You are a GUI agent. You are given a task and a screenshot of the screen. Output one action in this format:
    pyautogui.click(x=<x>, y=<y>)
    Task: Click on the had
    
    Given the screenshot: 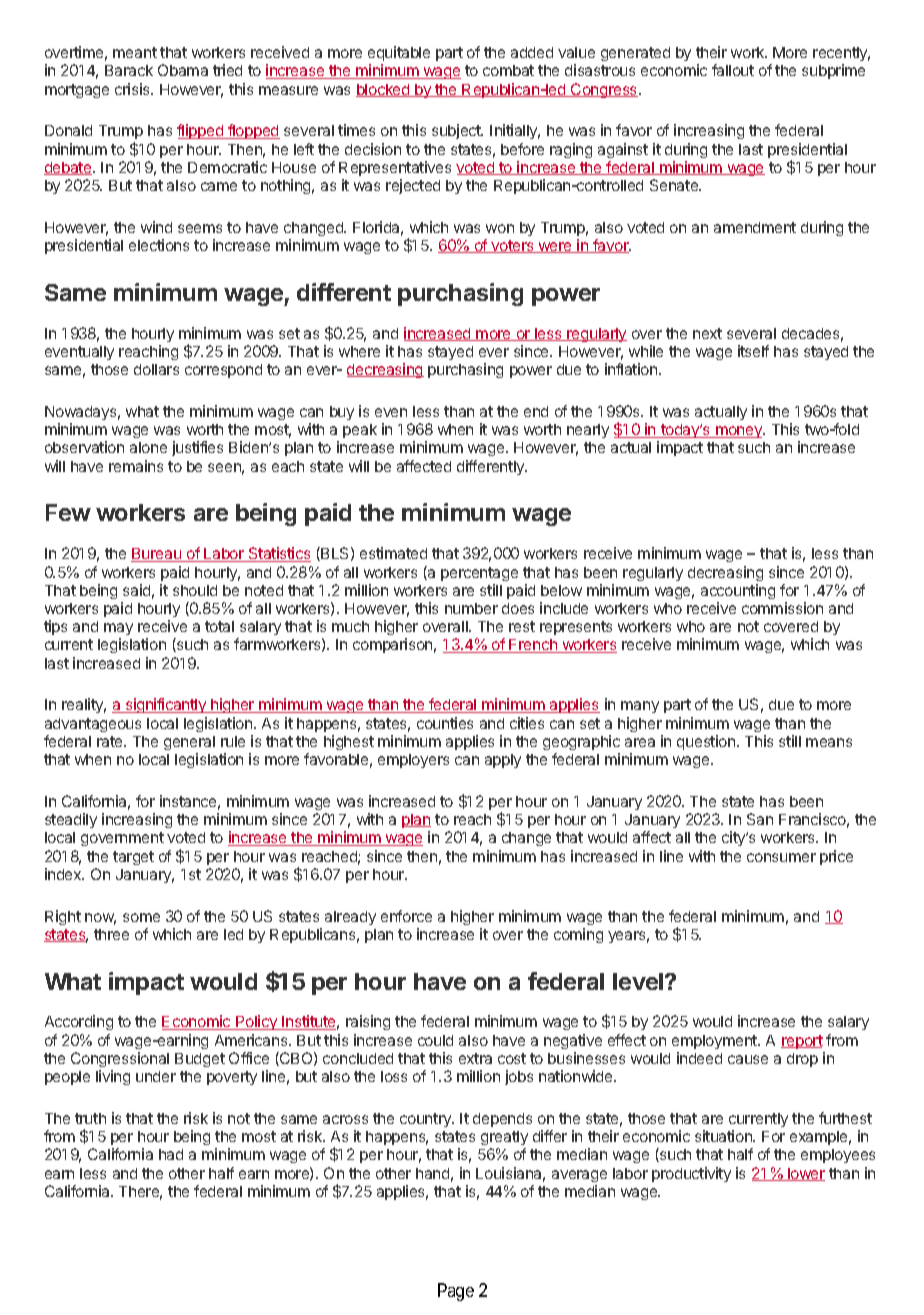 What is the action you would take?
    pyautogui.click(x=171, y=1154)
